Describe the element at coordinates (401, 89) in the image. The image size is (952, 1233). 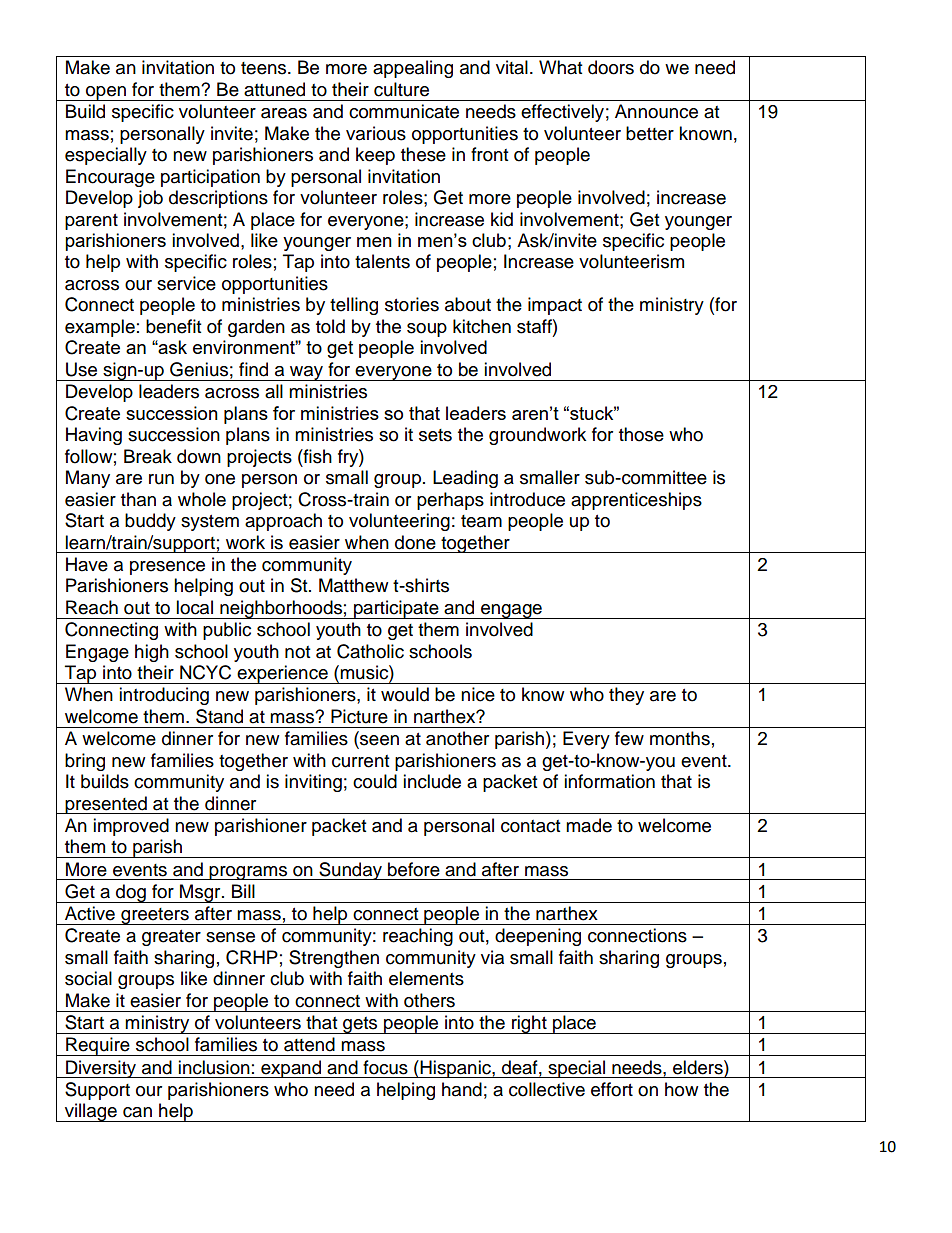
I see `culture` at that location.
